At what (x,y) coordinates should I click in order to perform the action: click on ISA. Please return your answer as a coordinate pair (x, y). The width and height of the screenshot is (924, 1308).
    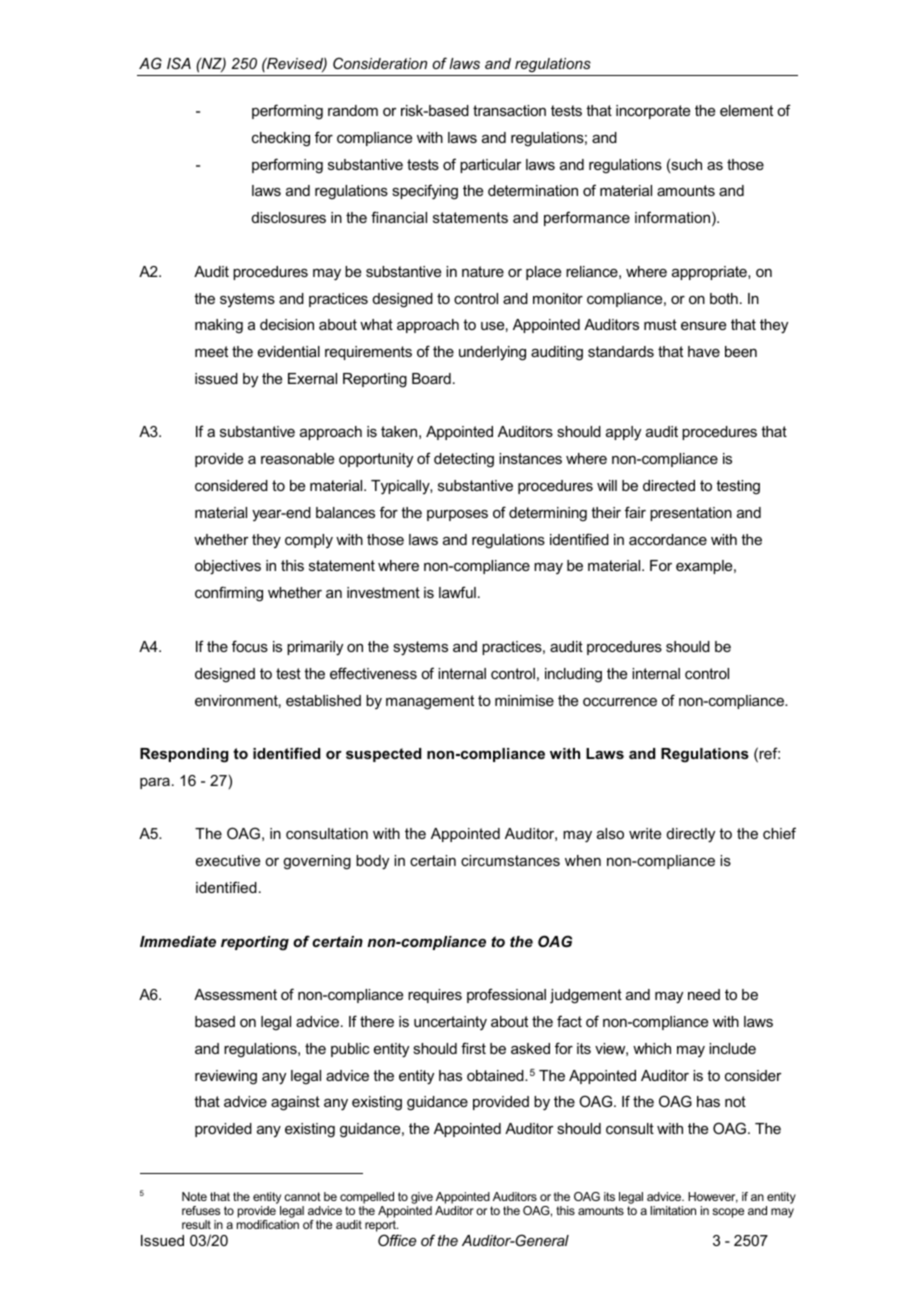
    Looking at the image, I should click on (179, 63).
